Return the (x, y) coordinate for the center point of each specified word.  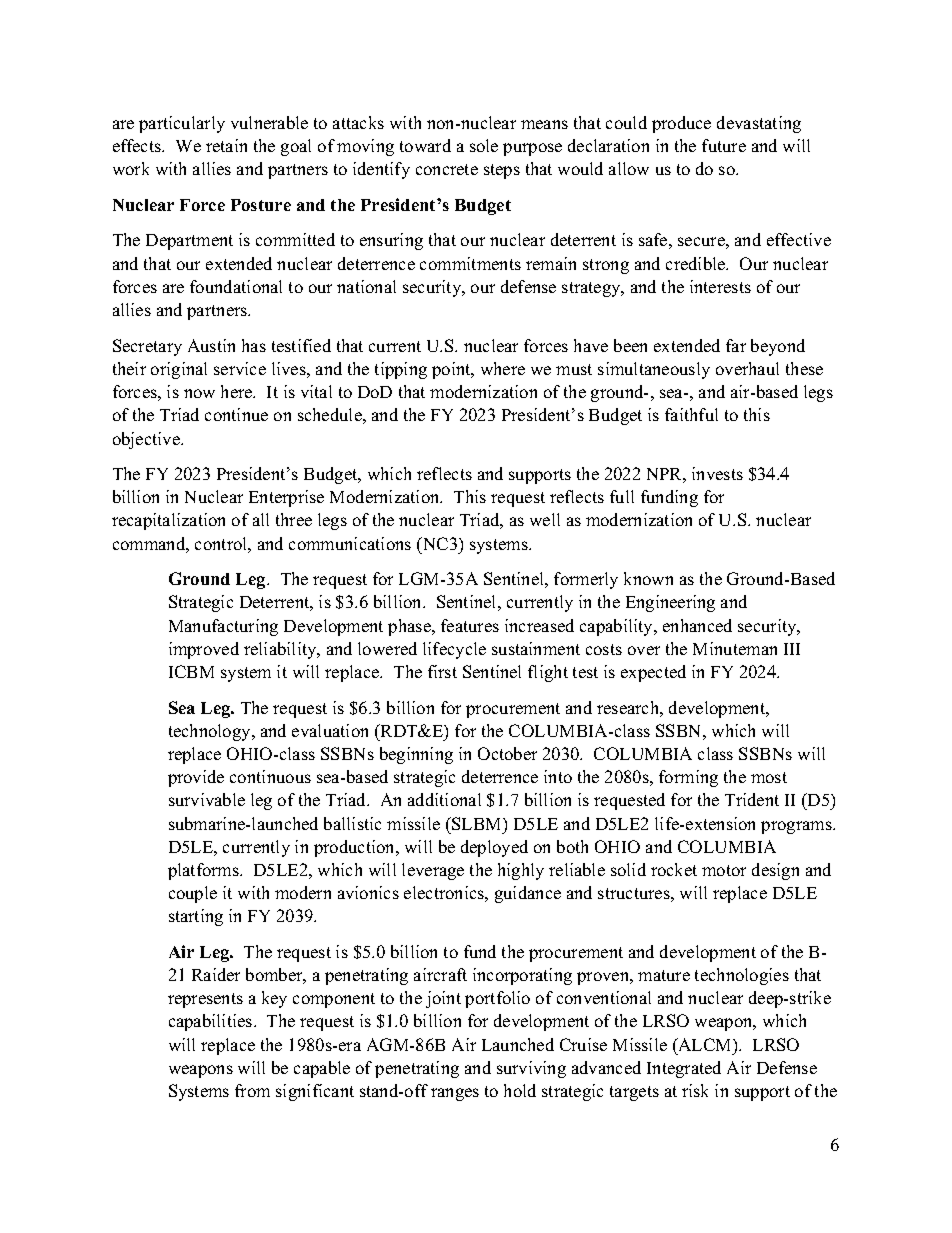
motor (724, 870)
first (442, 671)
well (545, 519)
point (452, 370)
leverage (433, 871)
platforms (204, 871)
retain (226, 145)
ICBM (191, 671)
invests (717, 473)
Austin (211, 345)
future (724, 145)
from (252, 1090)
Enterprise (286, 498)
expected (653, 673)
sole (484, 145)
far (736, 345)
